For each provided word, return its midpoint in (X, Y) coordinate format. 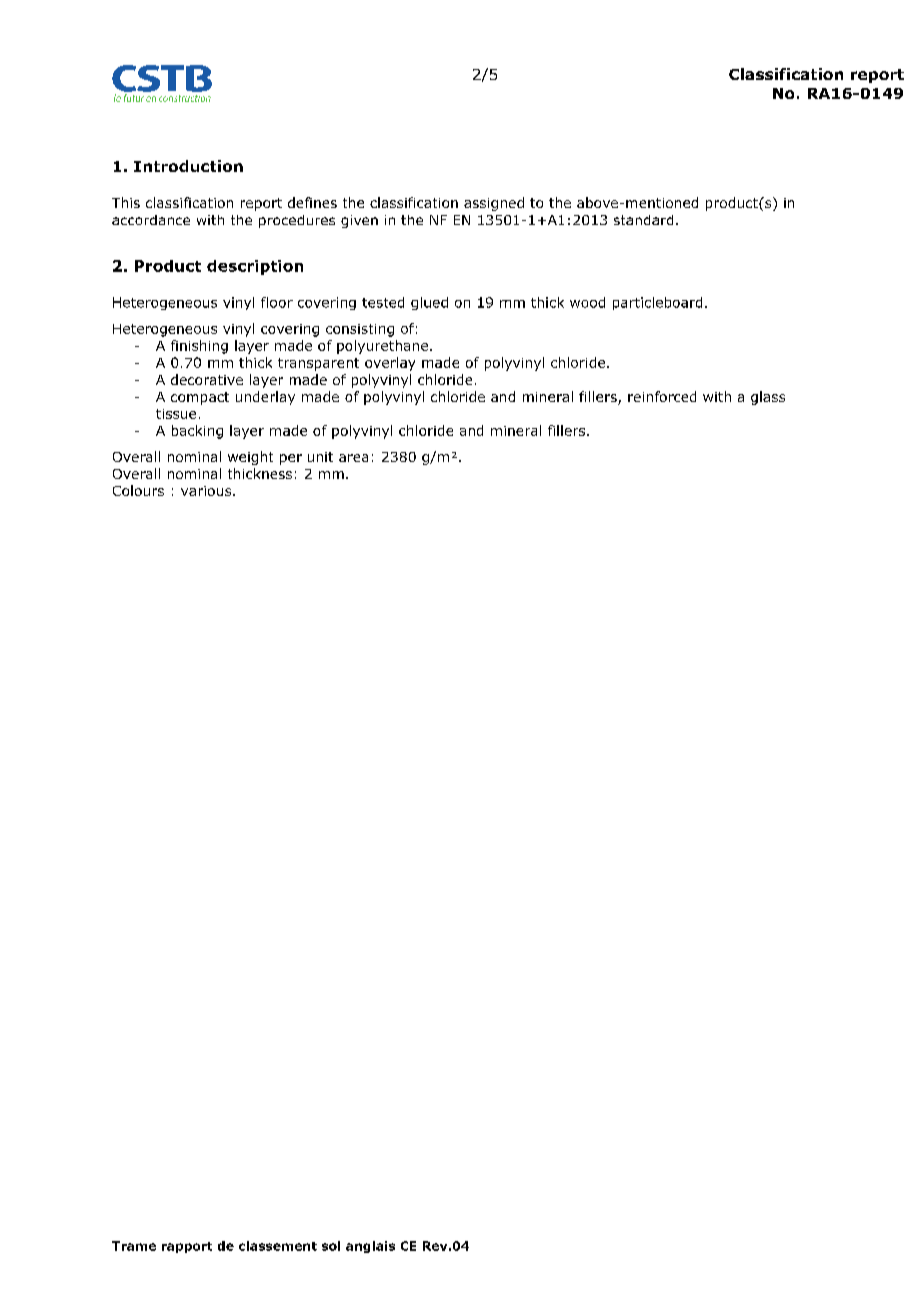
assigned (494, 204)
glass (768, 398)
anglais (370, 1247)
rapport (187, 1247)
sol (331, 1246)
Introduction (188, 166)
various (207, 491)
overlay (390, 364)
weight (250, 458)
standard (643, 220)
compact (200, 398)
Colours (138, 490)
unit (320, 457)
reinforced (662, 396)
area (353, 458)
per (291, 459)
